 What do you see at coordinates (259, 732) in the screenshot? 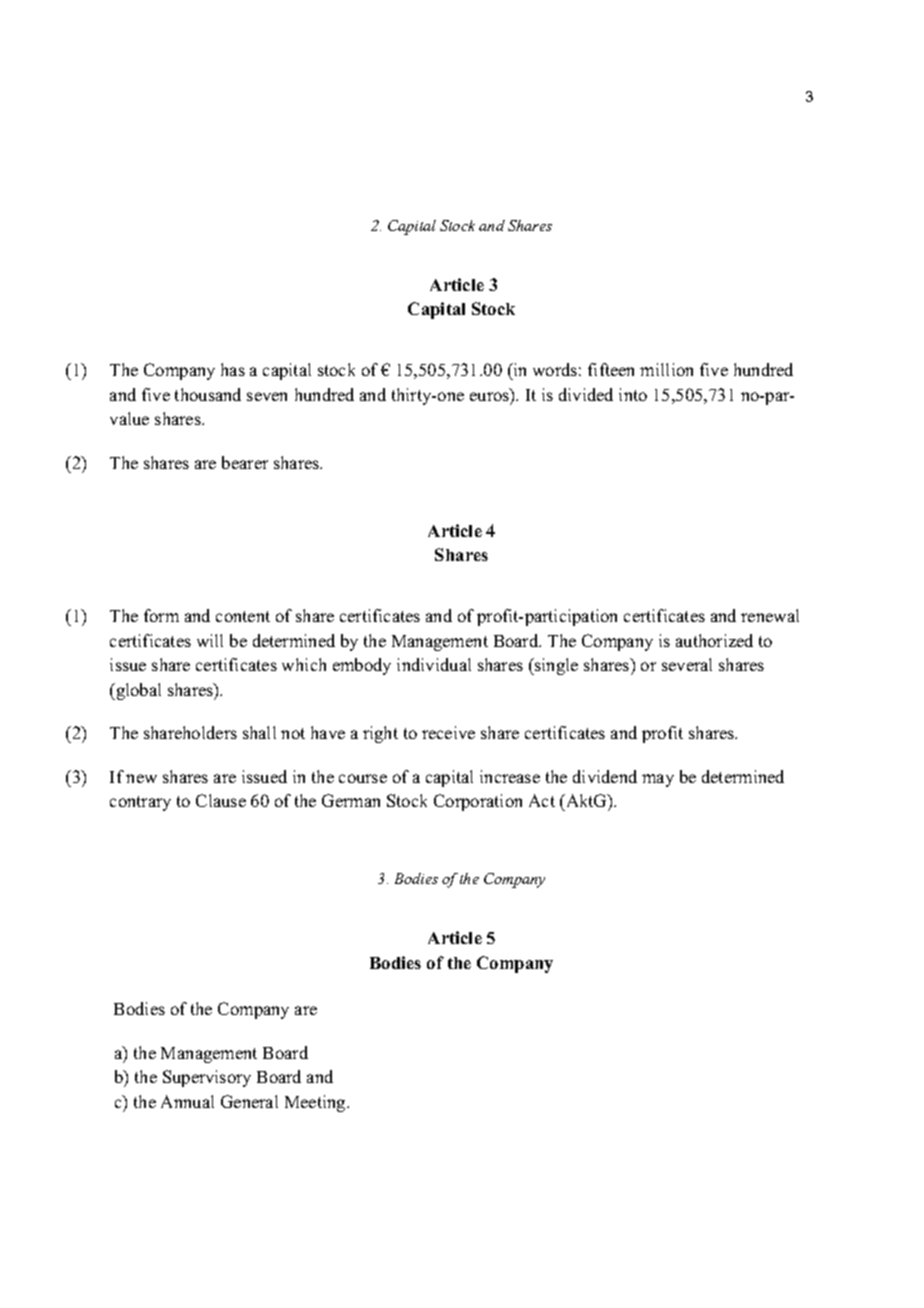
I see `shall` at bounding box center [259, 732].
